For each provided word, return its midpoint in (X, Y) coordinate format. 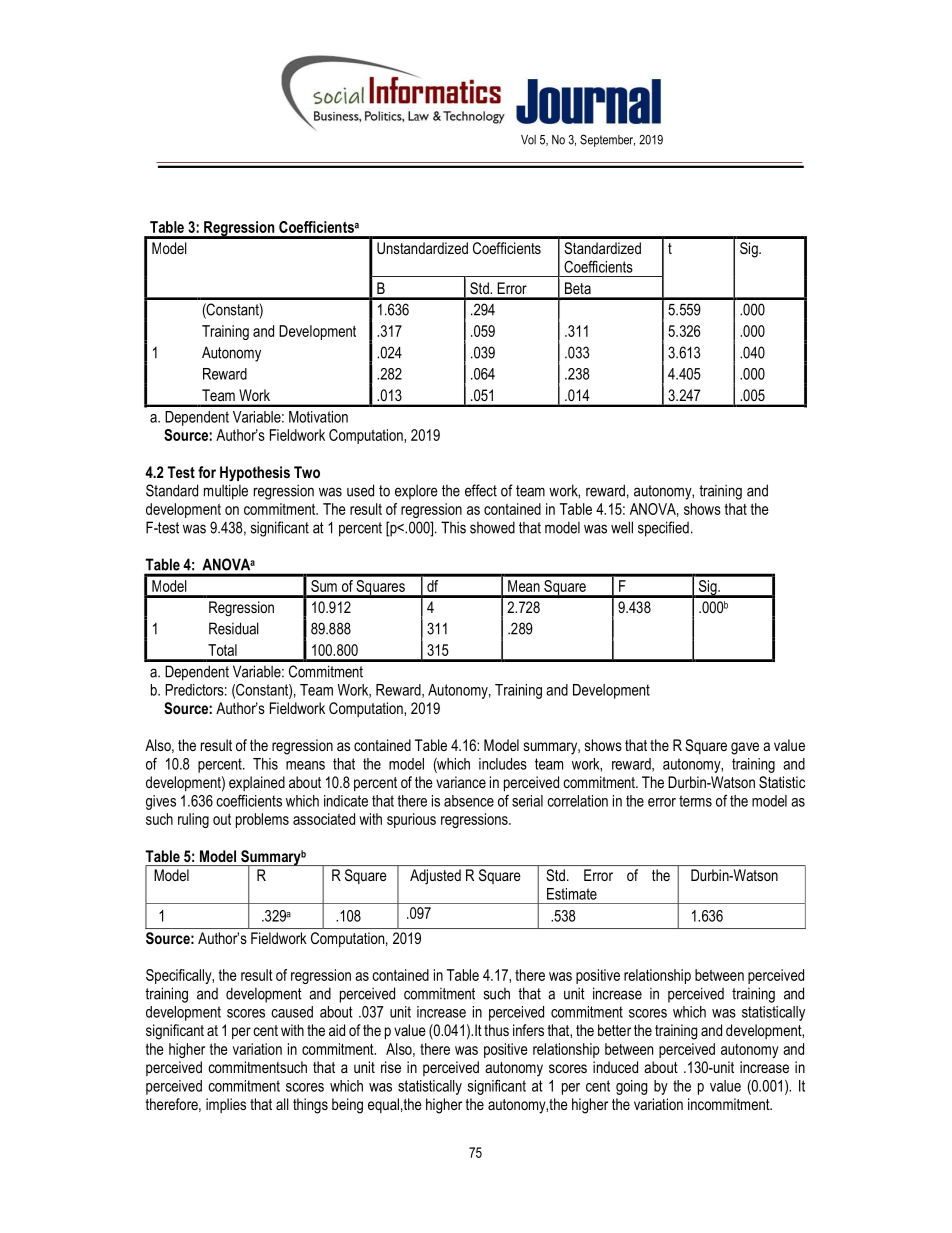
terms (695, 801)
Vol (528, 140)
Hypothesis (255, 473)
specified (663, 529)
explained (257, 783)
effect (481, 490)
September (607, 140)
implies (226, 1105)
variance (461, 782)
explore (416, 492)
